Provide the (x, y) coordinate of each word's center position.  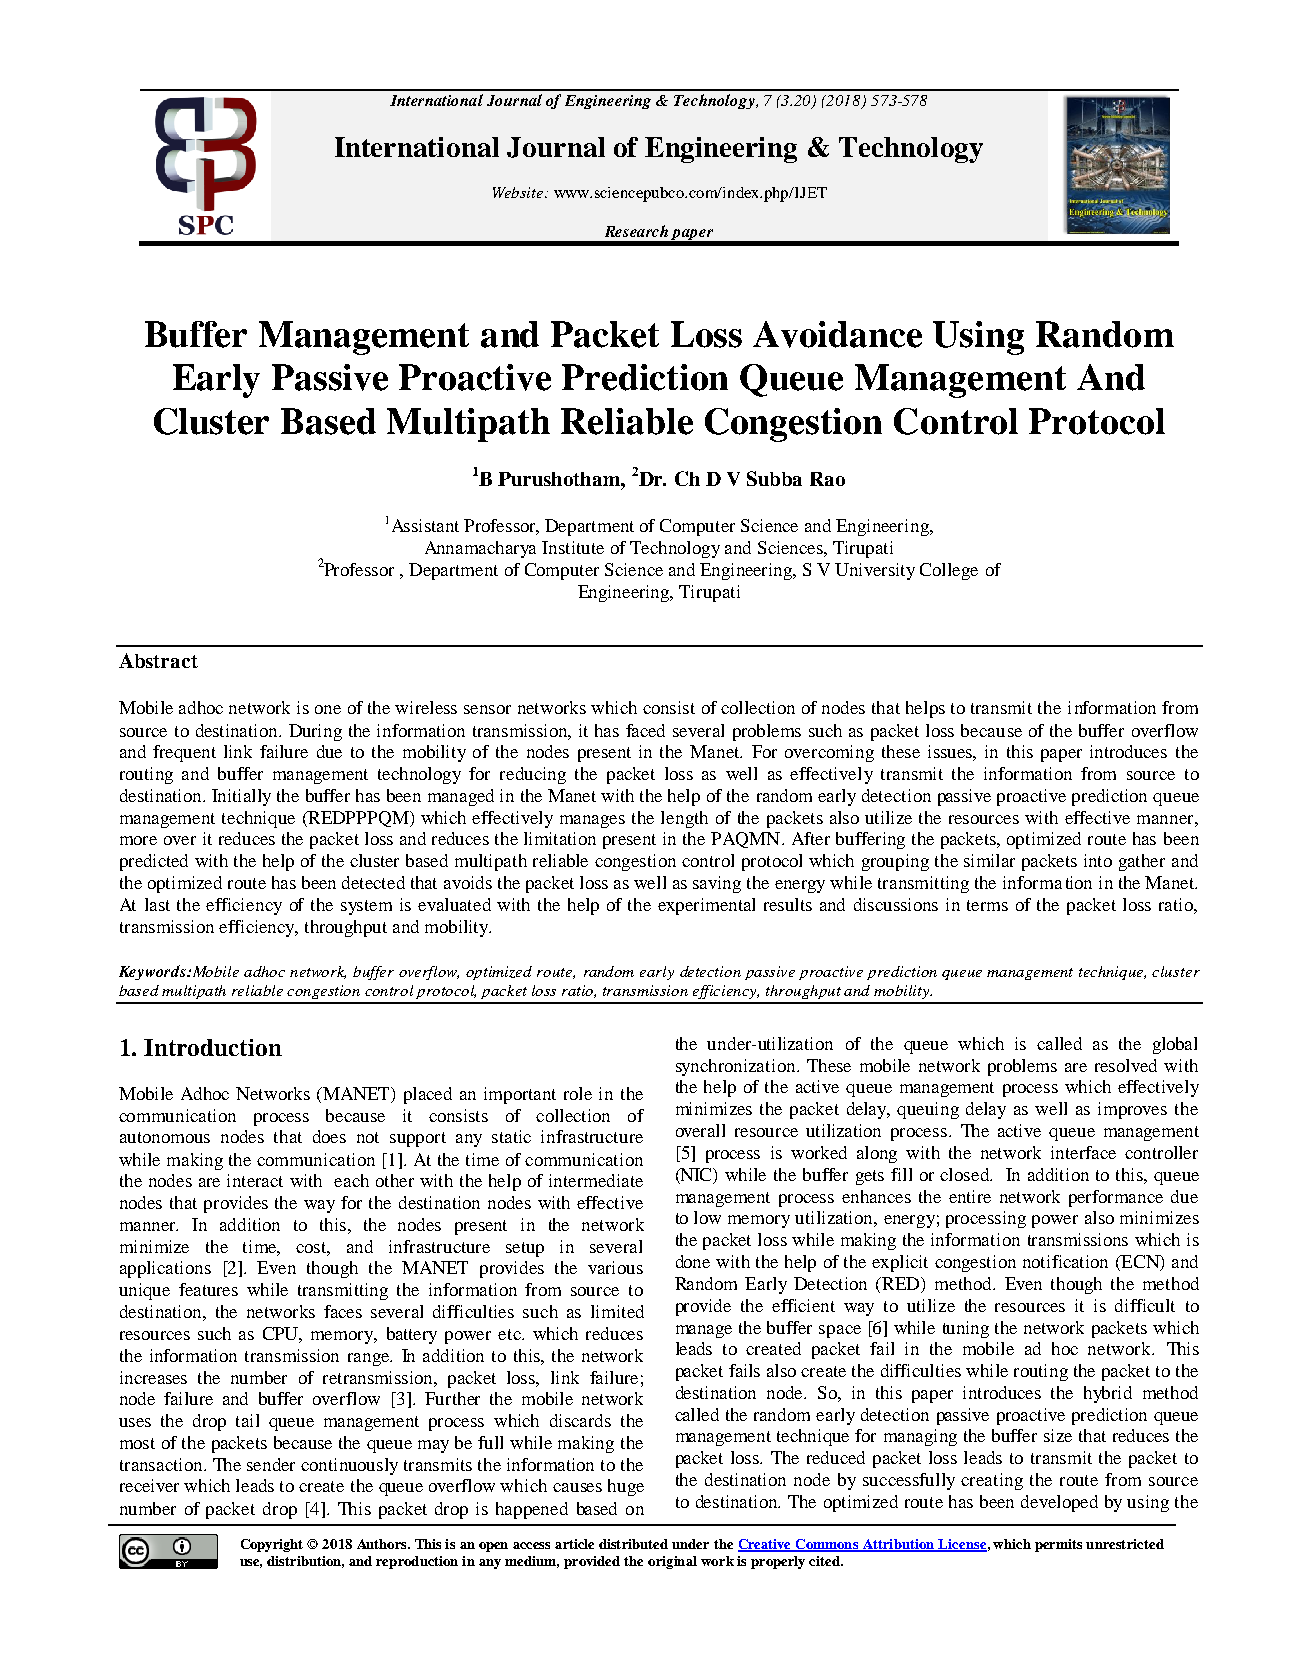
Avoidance (837, 334)
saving (717, 884)
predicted (154, 862)
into (1098, 860)
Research (636, 231)
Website (519, 192)
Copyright (272, 1545)
